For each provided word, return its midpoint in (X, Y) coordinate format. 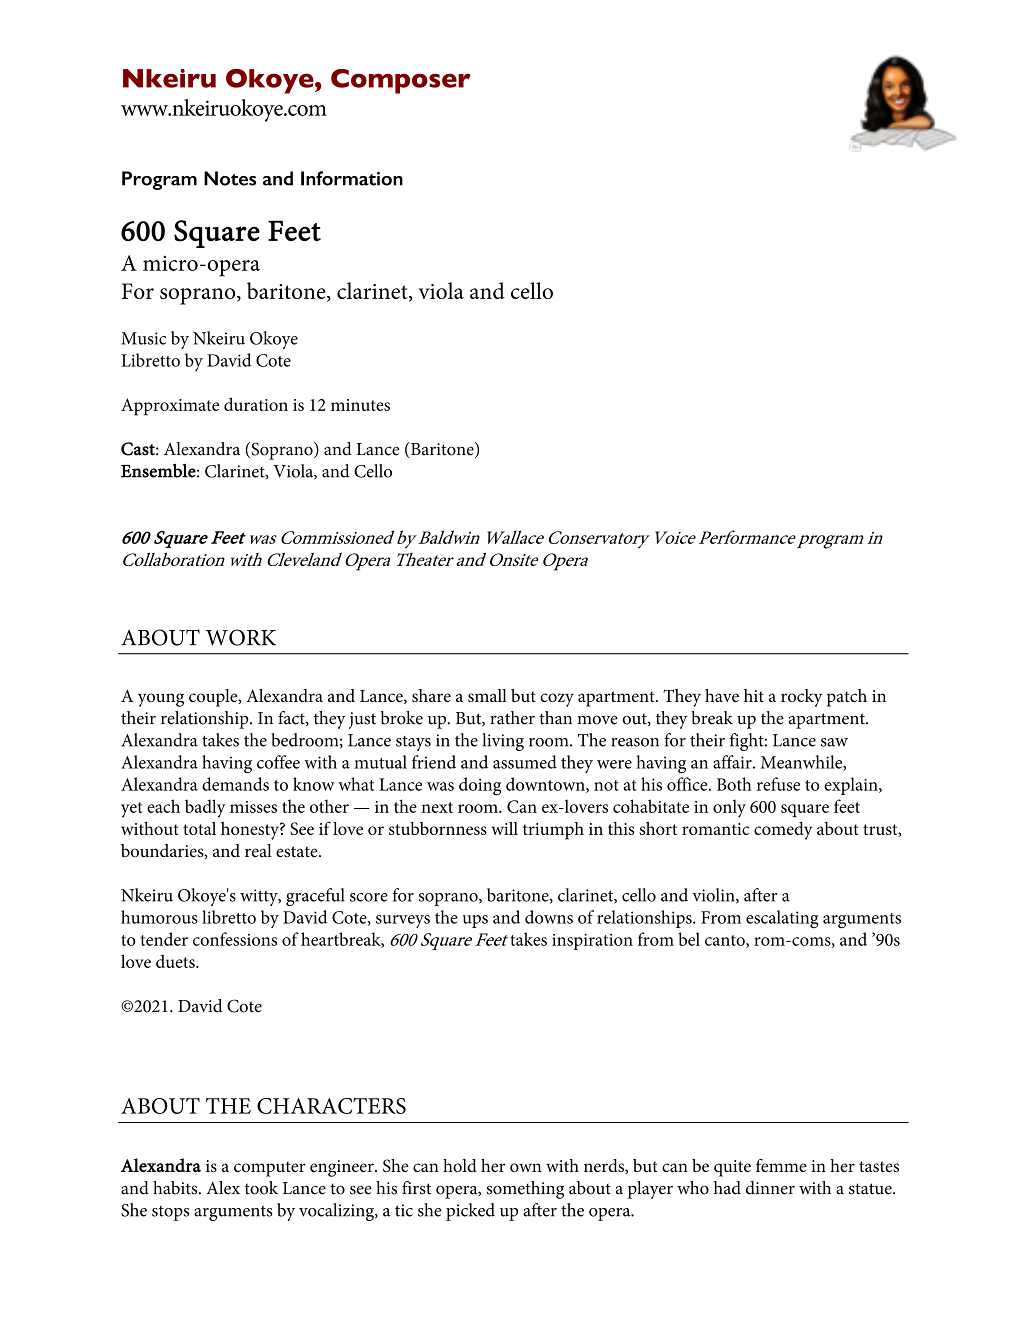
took (261, 1188)
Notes (230, 178)
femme (781, 1165)
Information (352, 178)
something (525, 1190)
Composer (401, 81)
